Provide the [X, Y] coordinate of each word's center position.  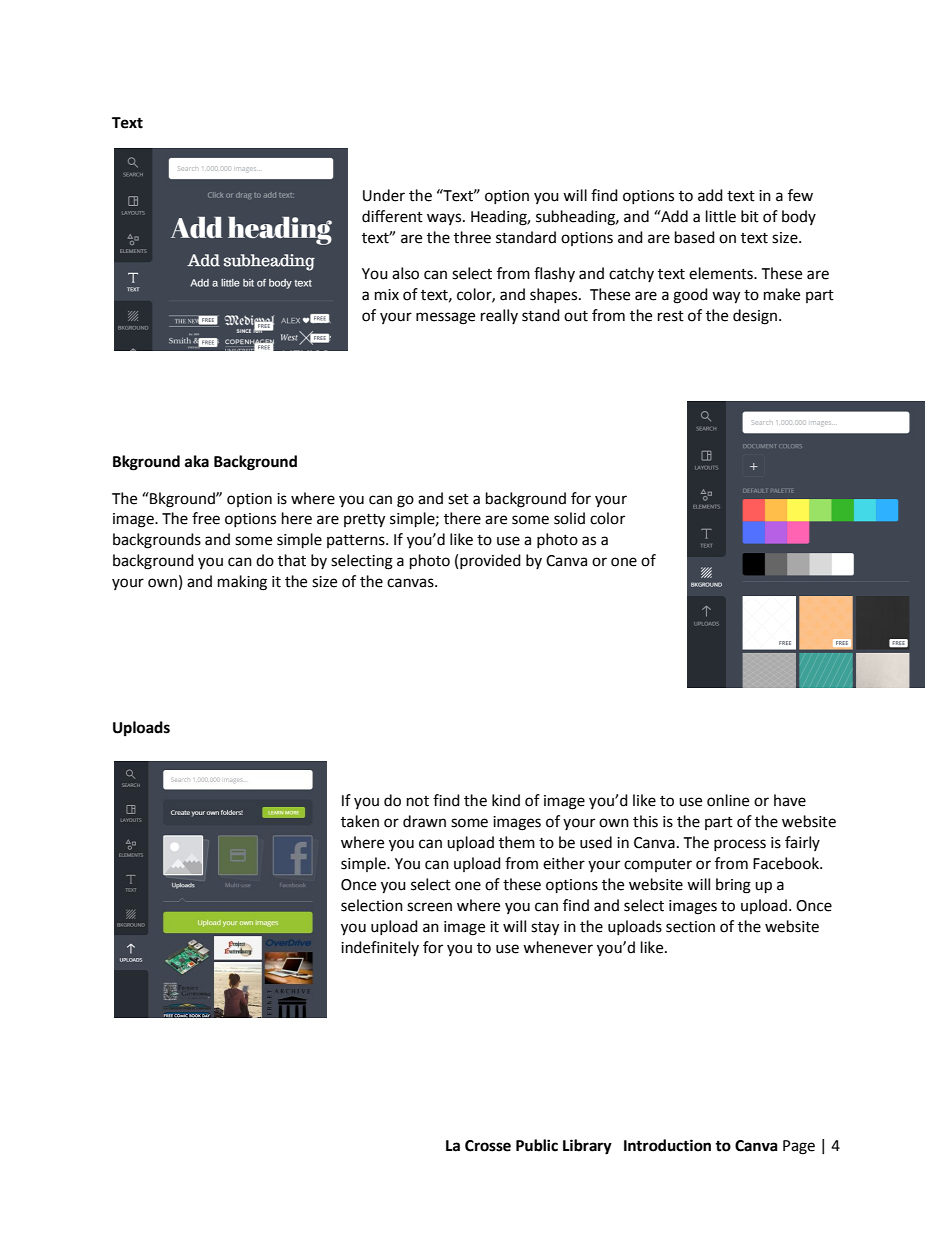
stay [545, 929]
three [472, 237]
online [728, 800]
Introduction [667, 1145]
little [721, 216]
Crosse [488, 1146]
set [458, 499]
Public [537, 1145]
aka [197, 461]
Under [384, 195]
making [242, 583]
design [755, 317]
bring [733, 886]
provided [490, 561]
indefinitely [380, 948]
